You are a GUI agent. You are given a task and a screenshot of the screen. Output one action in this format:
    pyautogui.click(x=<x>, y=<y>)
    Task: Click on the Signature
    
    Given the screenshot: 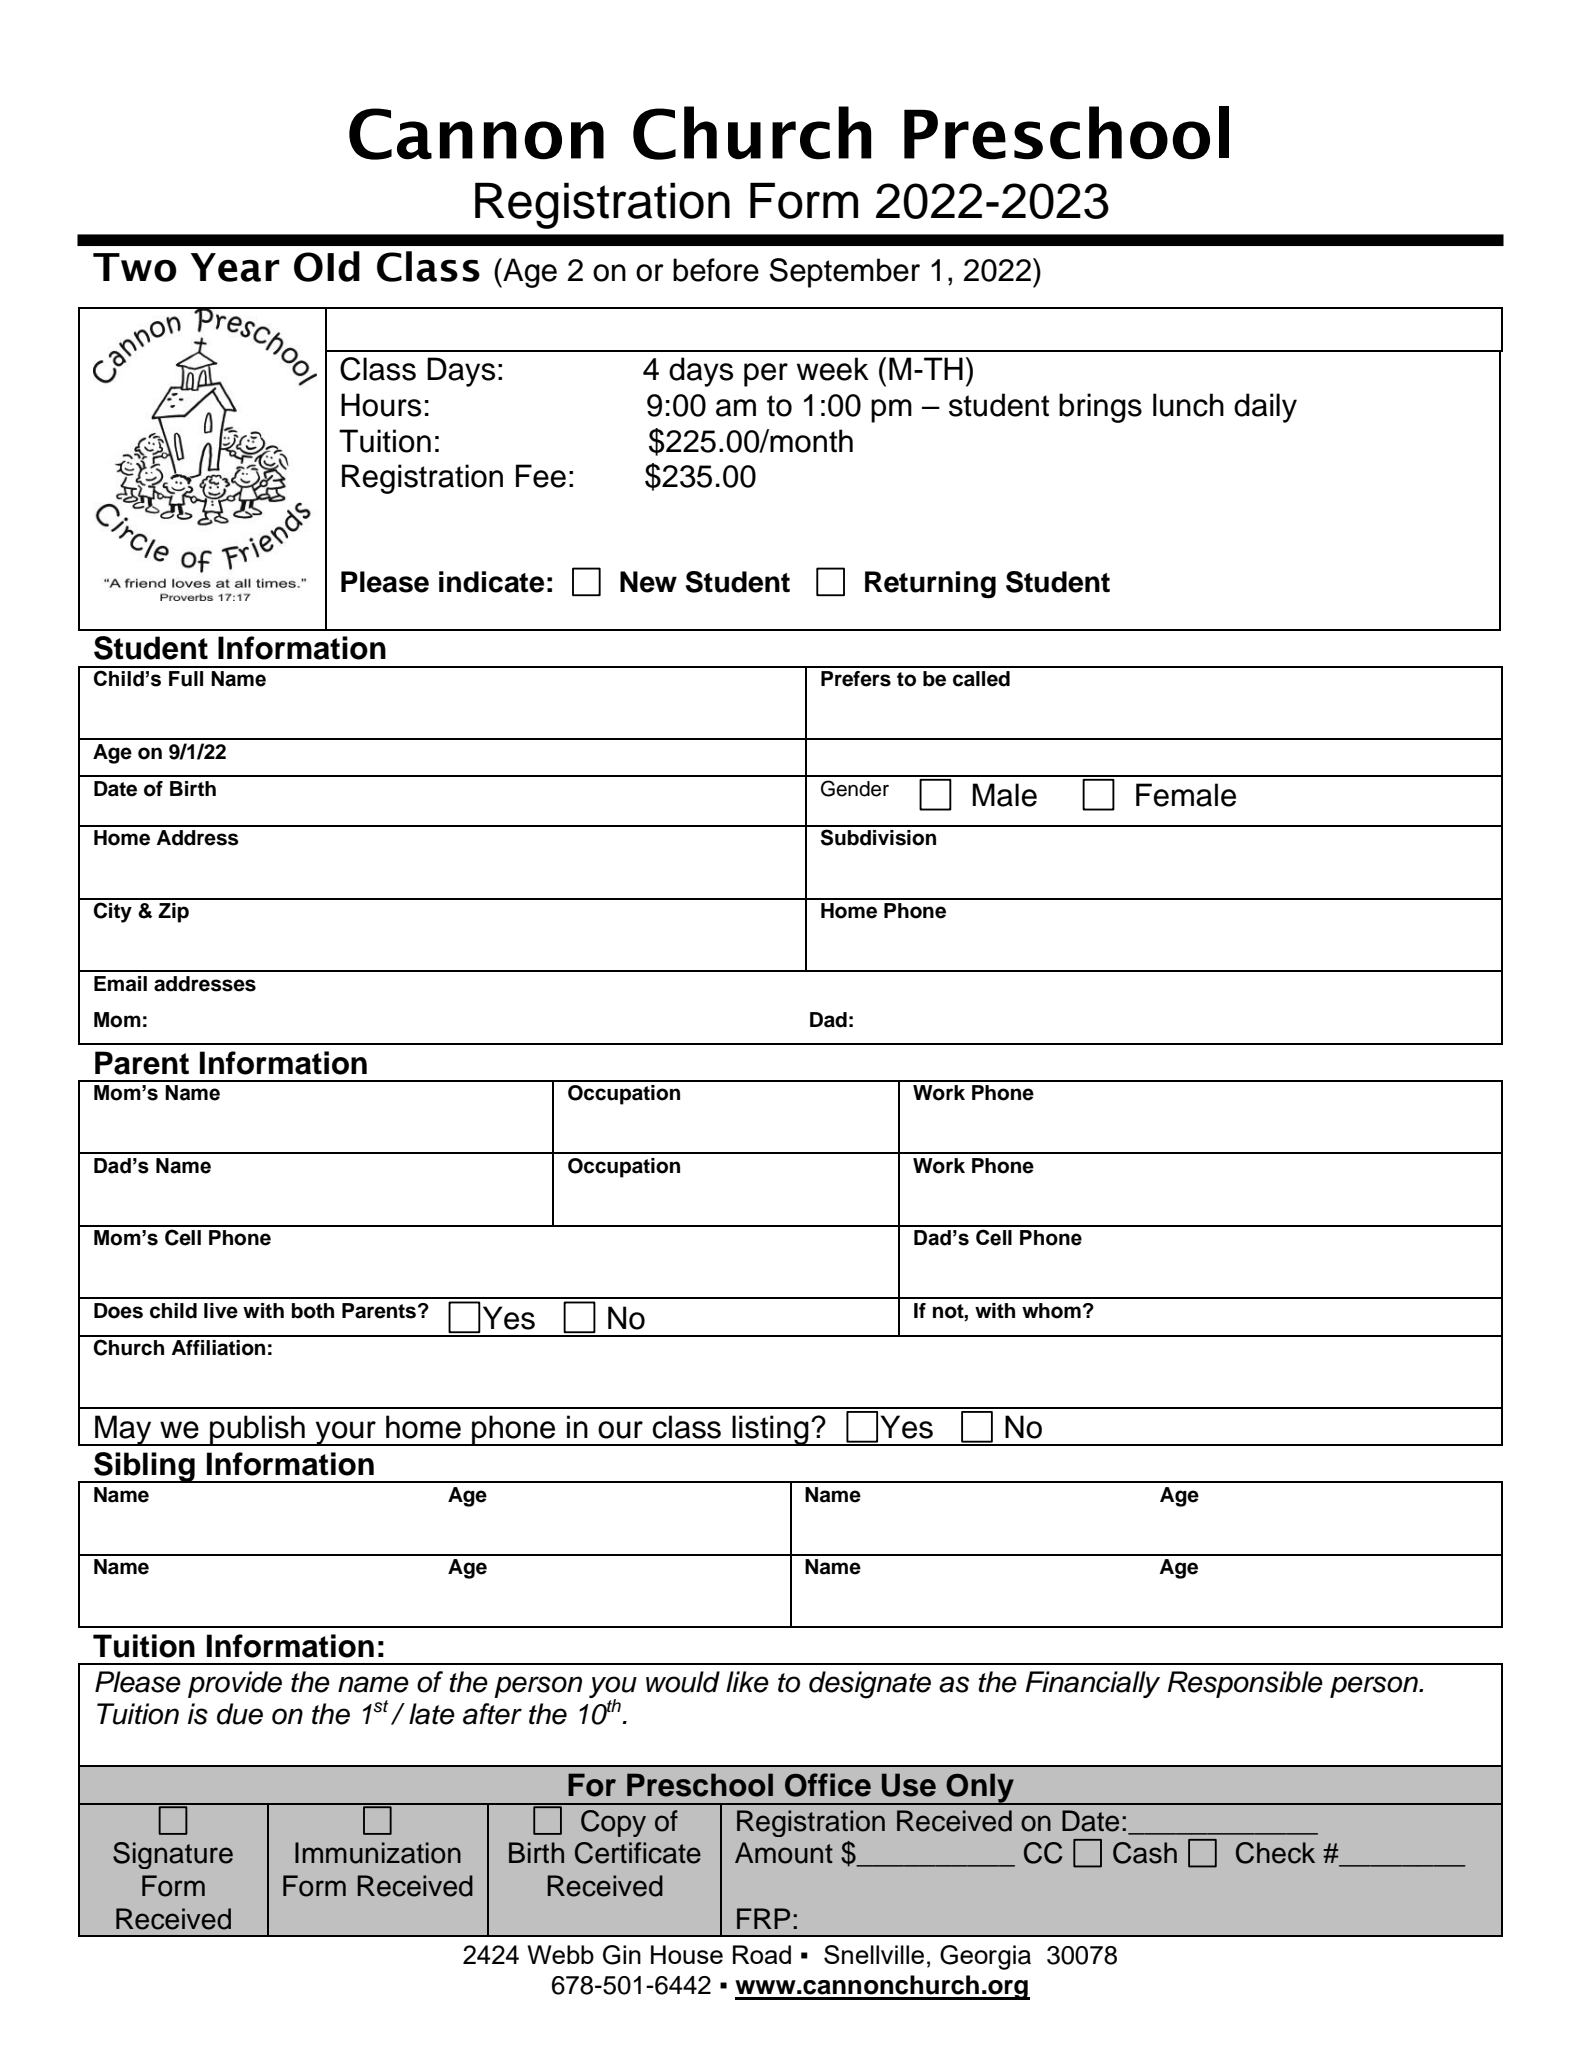 What is the action you would take?
    pyautogui.click(x=173, y=1855)
